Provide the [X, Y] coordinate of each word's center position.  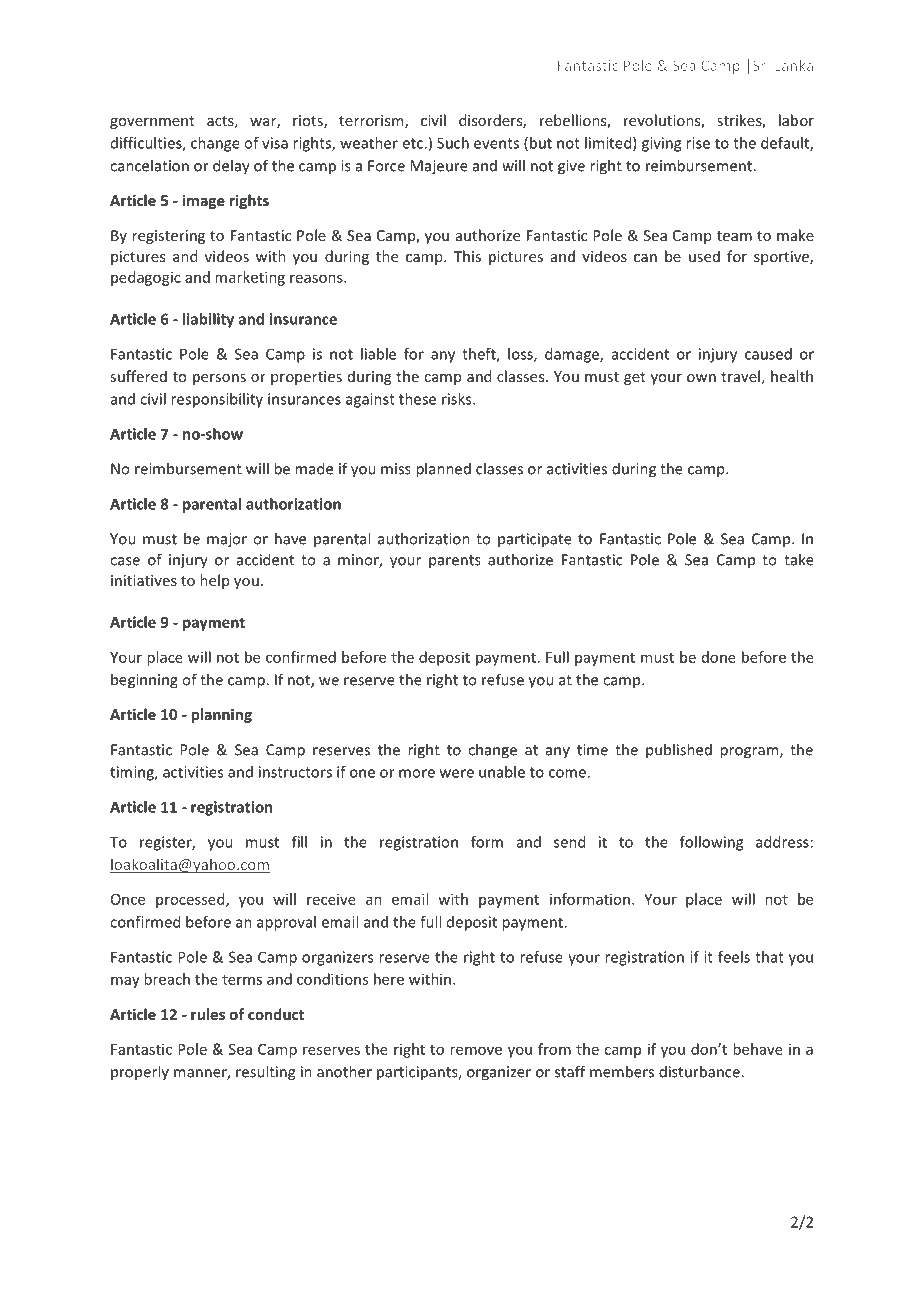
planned [443, 470]
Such [453, 143]
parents [455, 562]
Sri [761, 65]
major [227, 540]
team [734, 236]
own [701, 378]
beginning [144, 681]
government [152, 122]
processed [191, 900]
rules [208, 1014]
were [457, 773]
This [467, 256]
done [719, 657]
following [711, 843]
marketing [250, 278]
